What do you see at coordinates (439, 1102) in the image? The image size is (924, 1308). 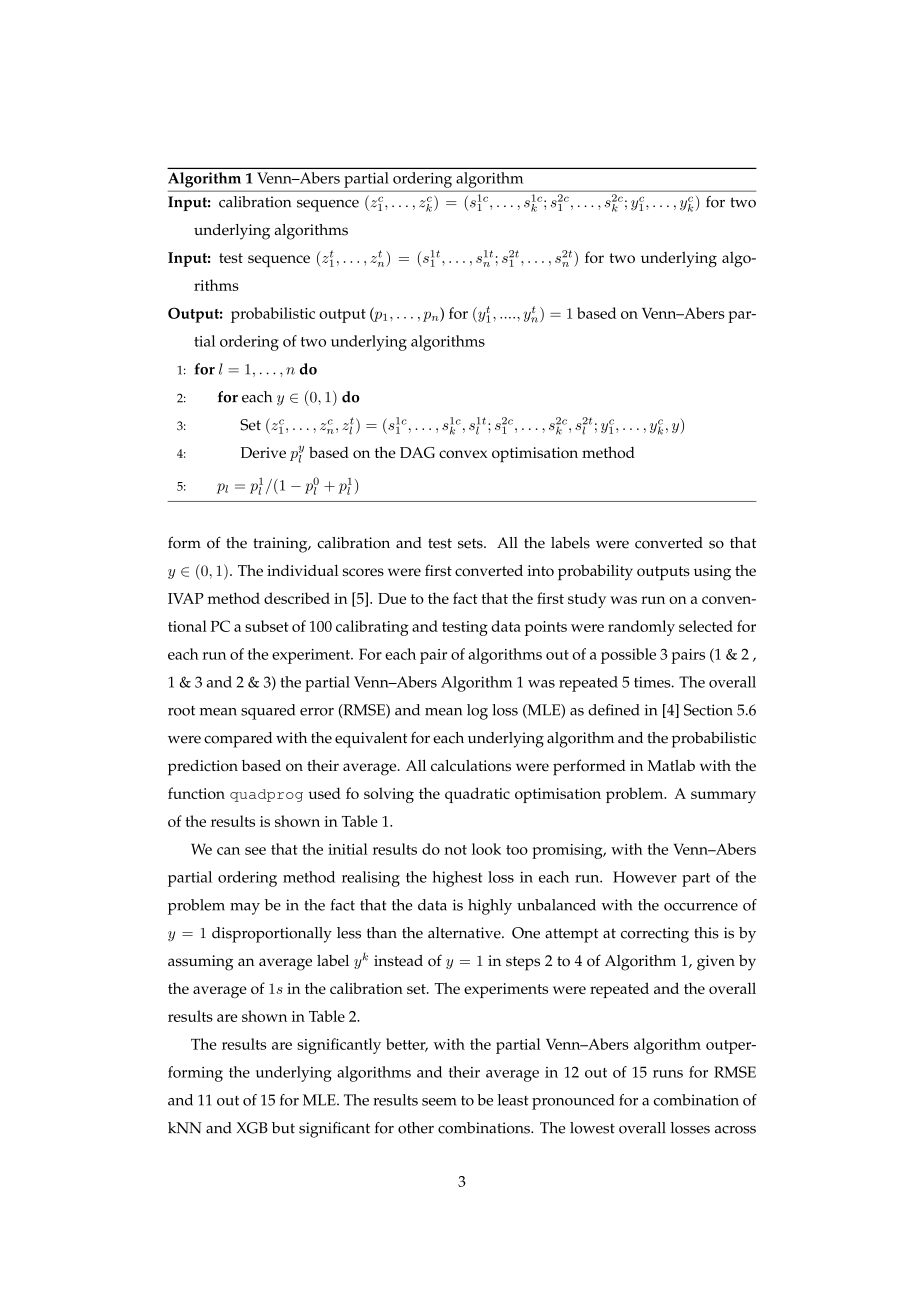 I see `seem` at bounding box center [439, 1102].
